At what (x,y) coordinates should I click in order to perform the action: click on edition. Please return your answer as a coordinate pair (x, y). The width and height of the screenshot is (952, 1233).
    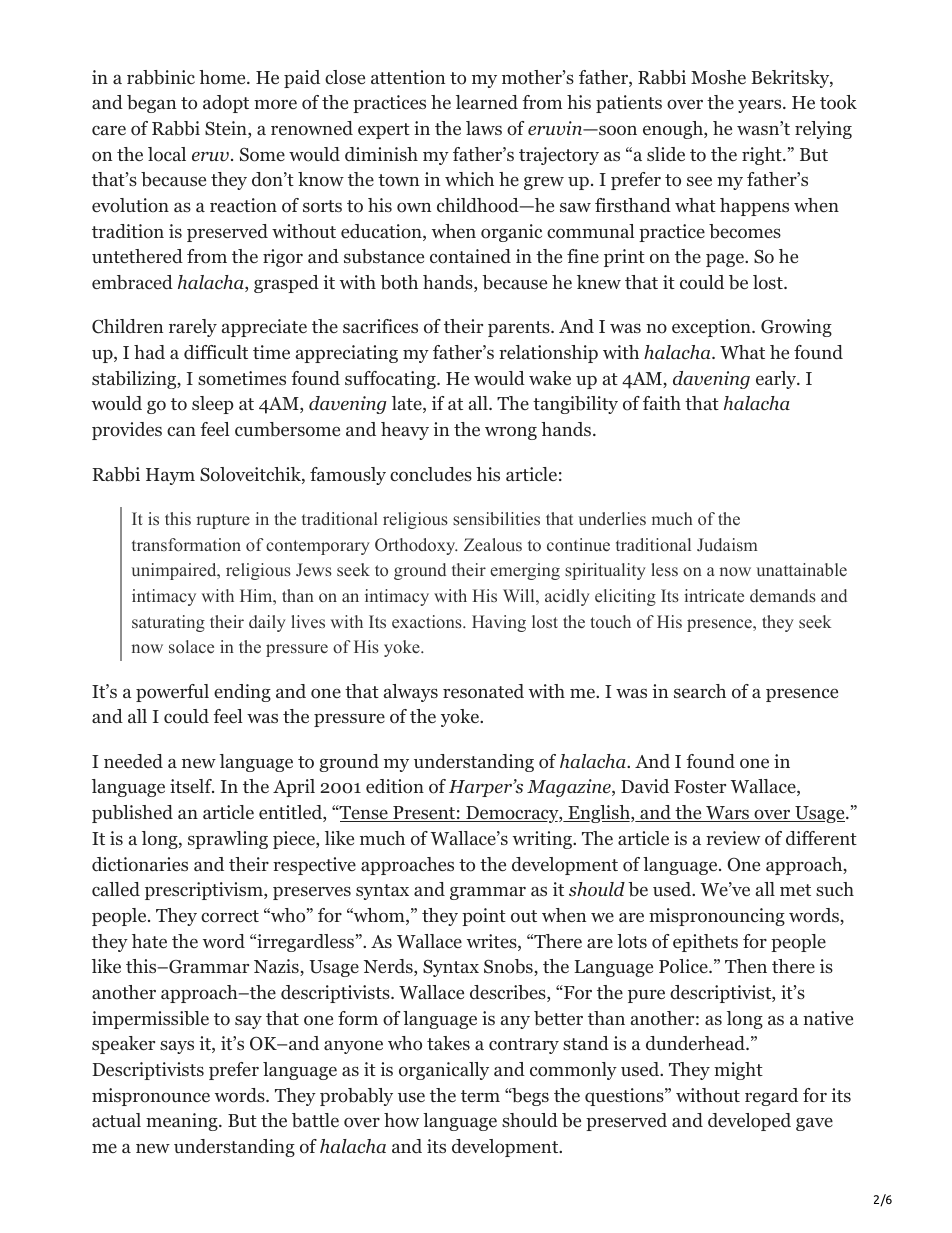
    Looking at the image, I should click on (395, 786).
